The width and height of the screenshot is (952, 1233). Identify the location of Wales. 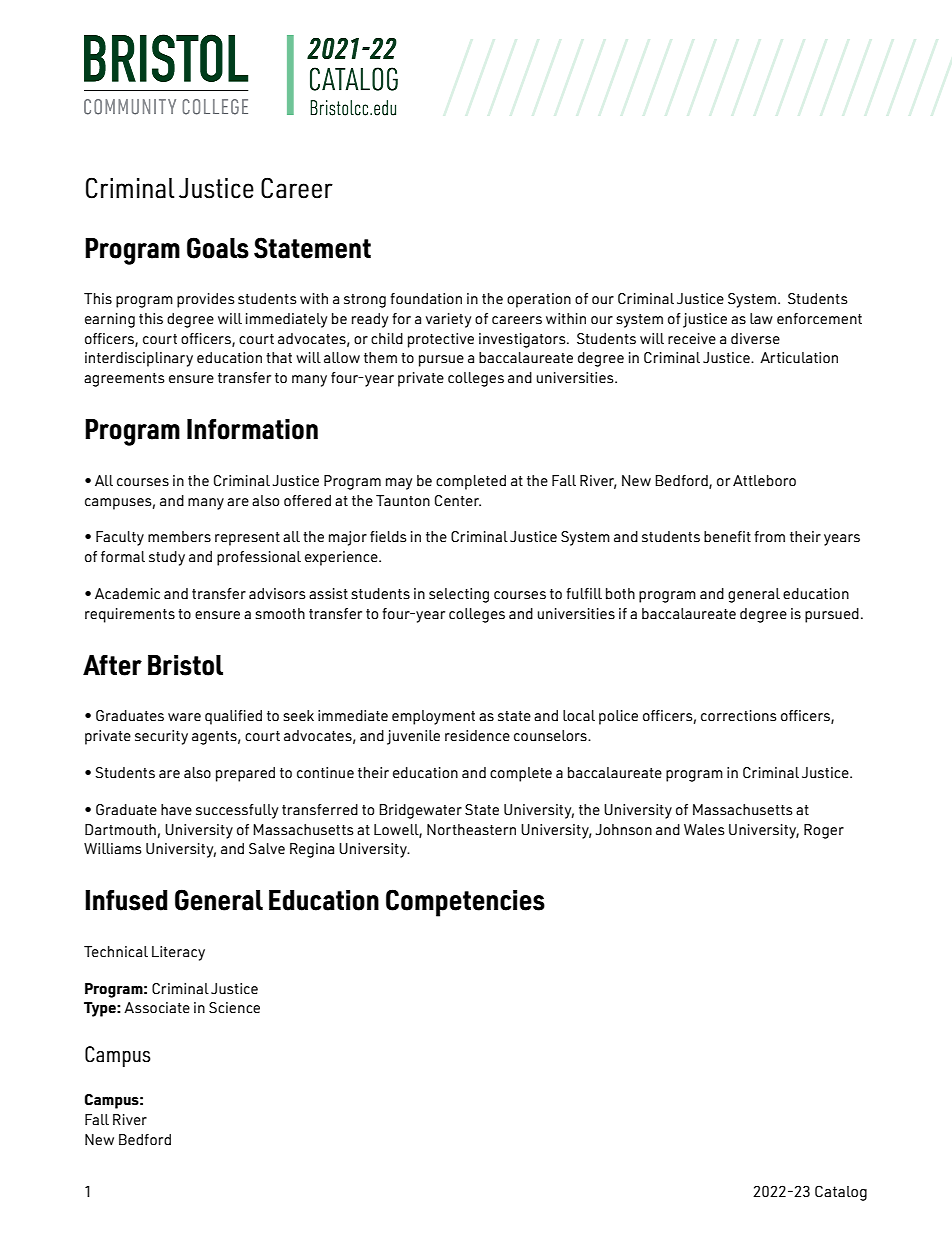
(704, 829).
